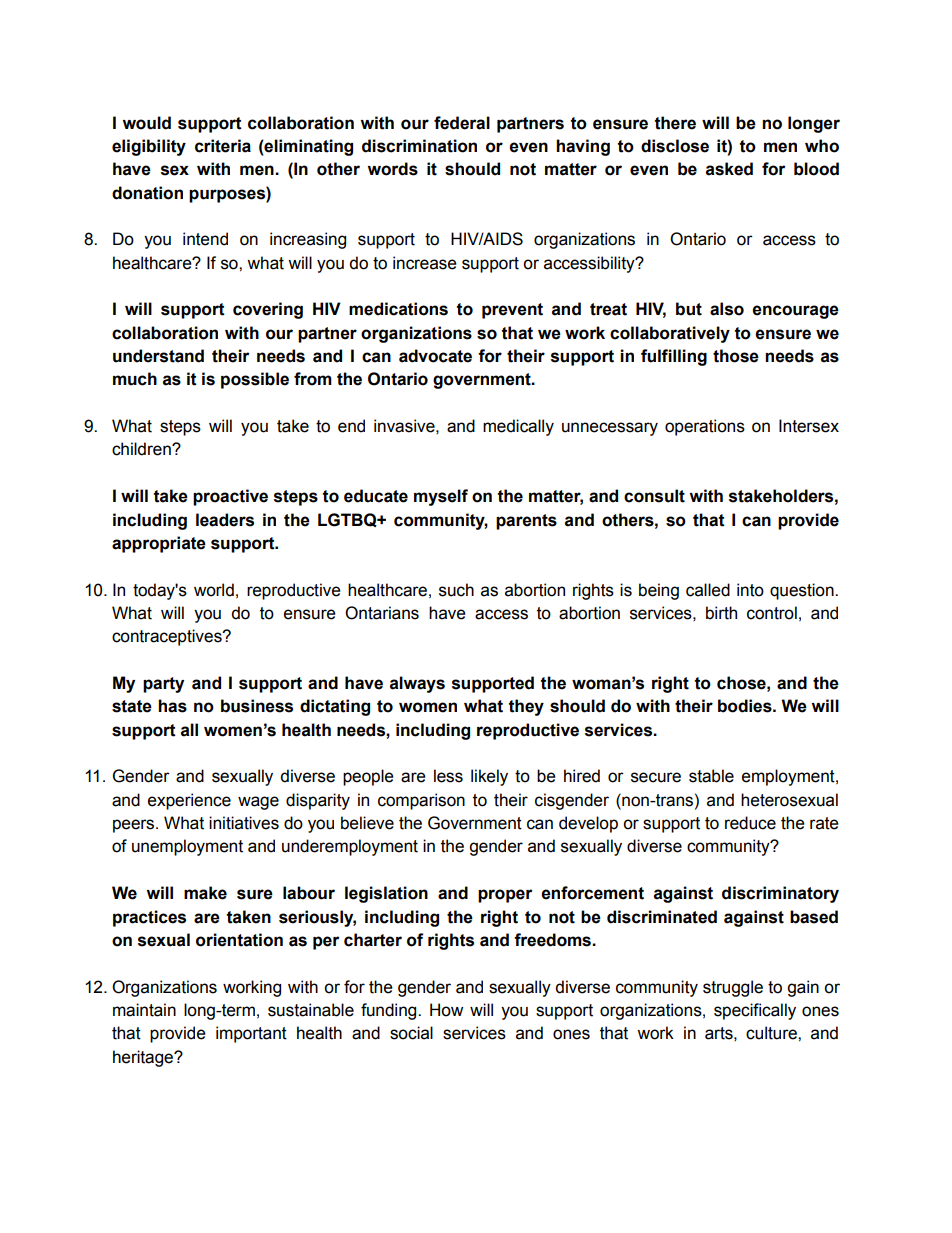 The width and height of the page is (952, 1233). Describe the element at coordinates (257, 706) in the page. I see `business` at that location.
